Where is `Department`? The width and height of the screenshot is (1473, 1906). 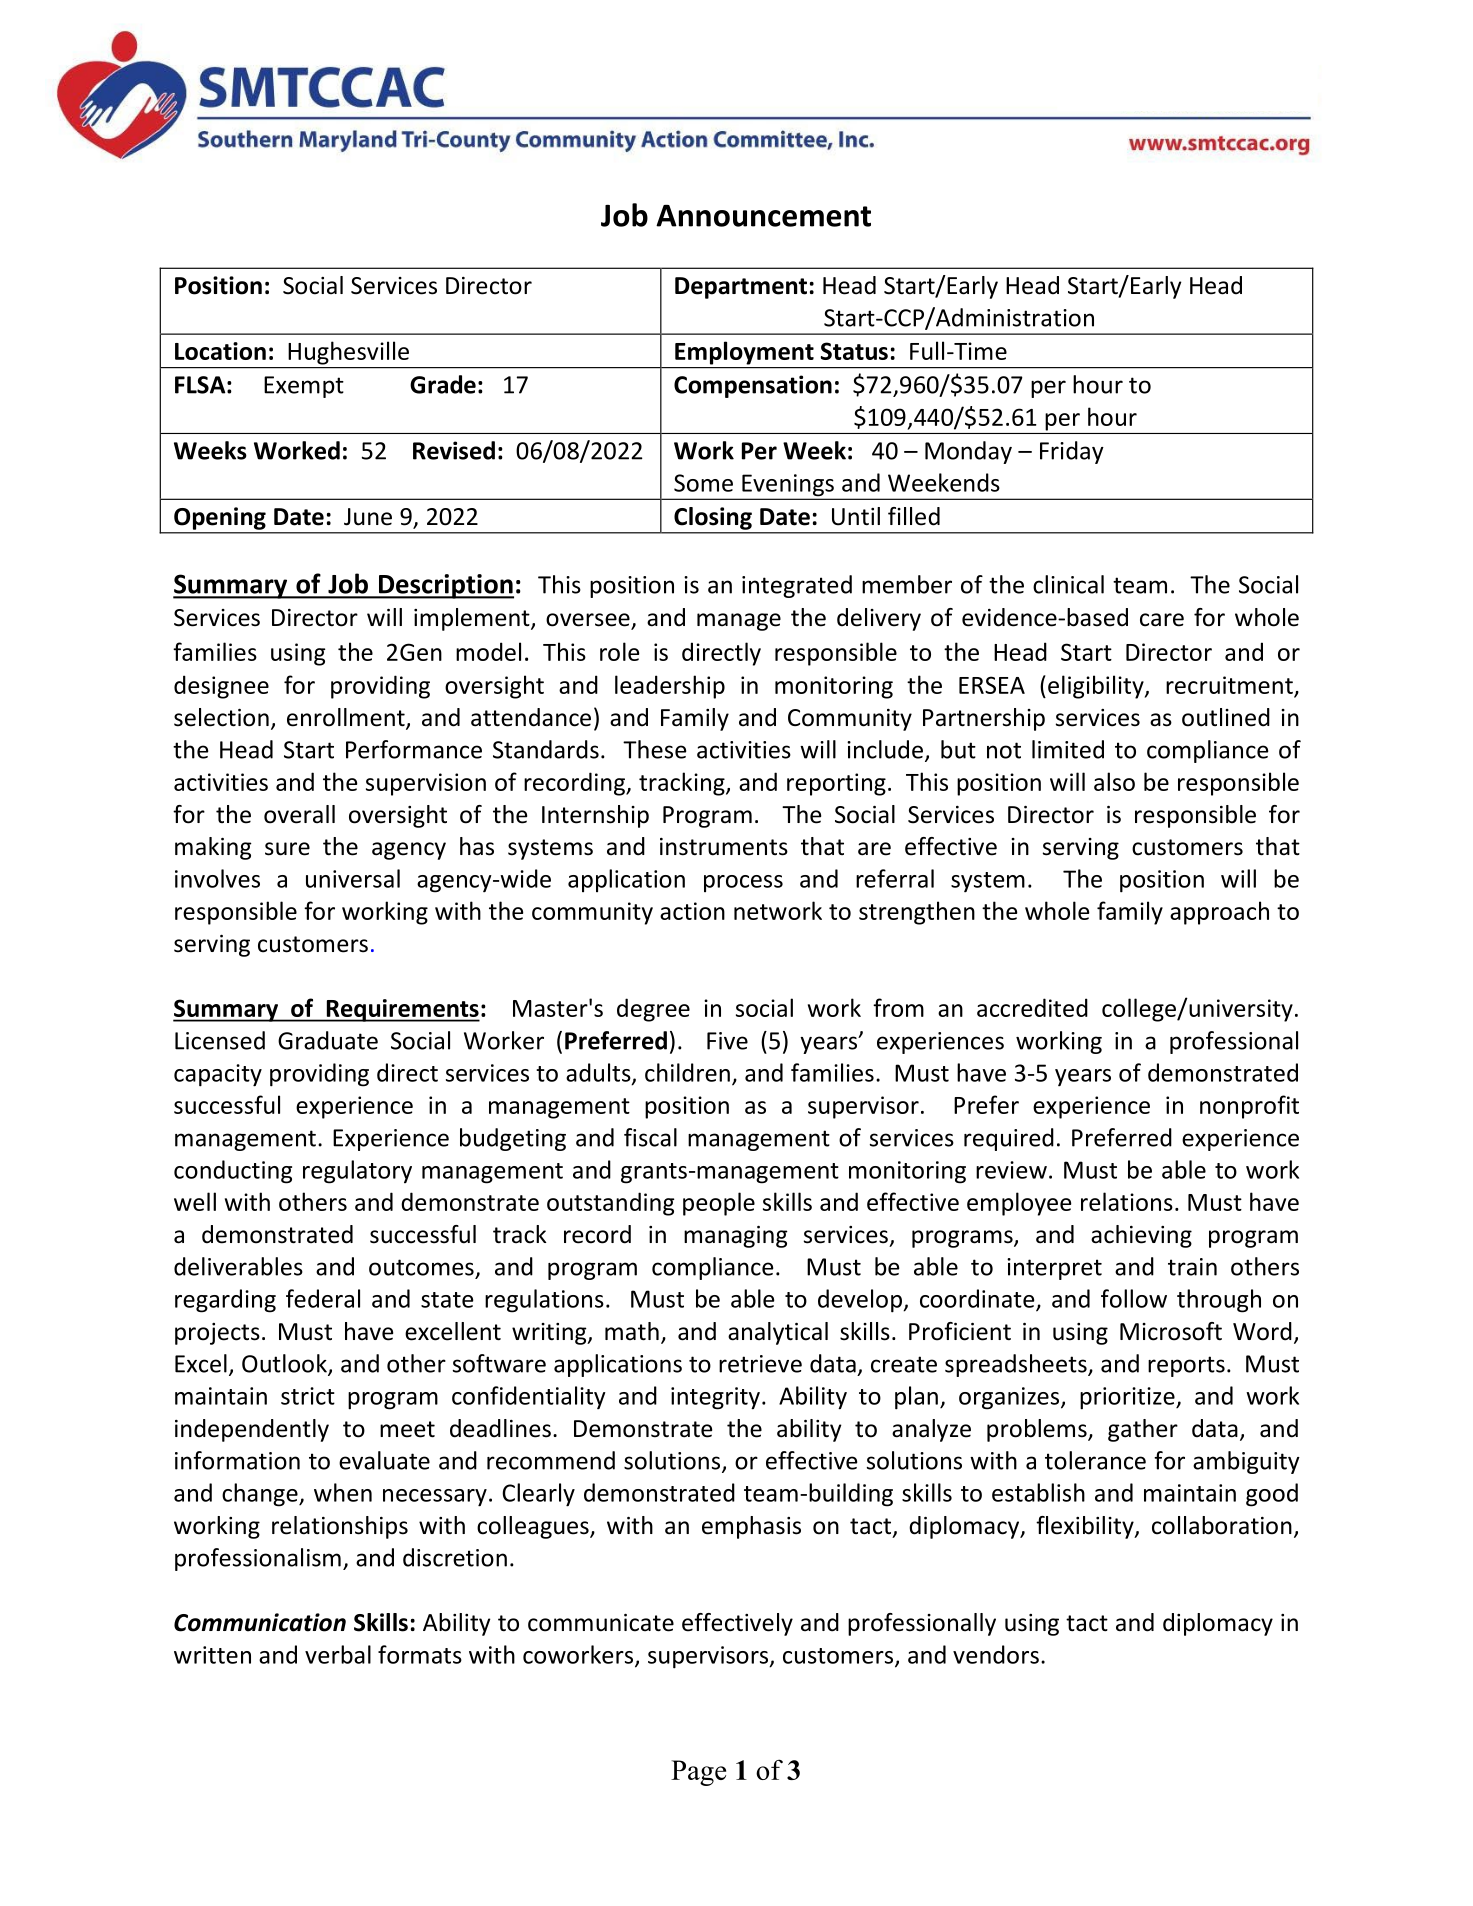 Department is located at coordinates (741, 288).
